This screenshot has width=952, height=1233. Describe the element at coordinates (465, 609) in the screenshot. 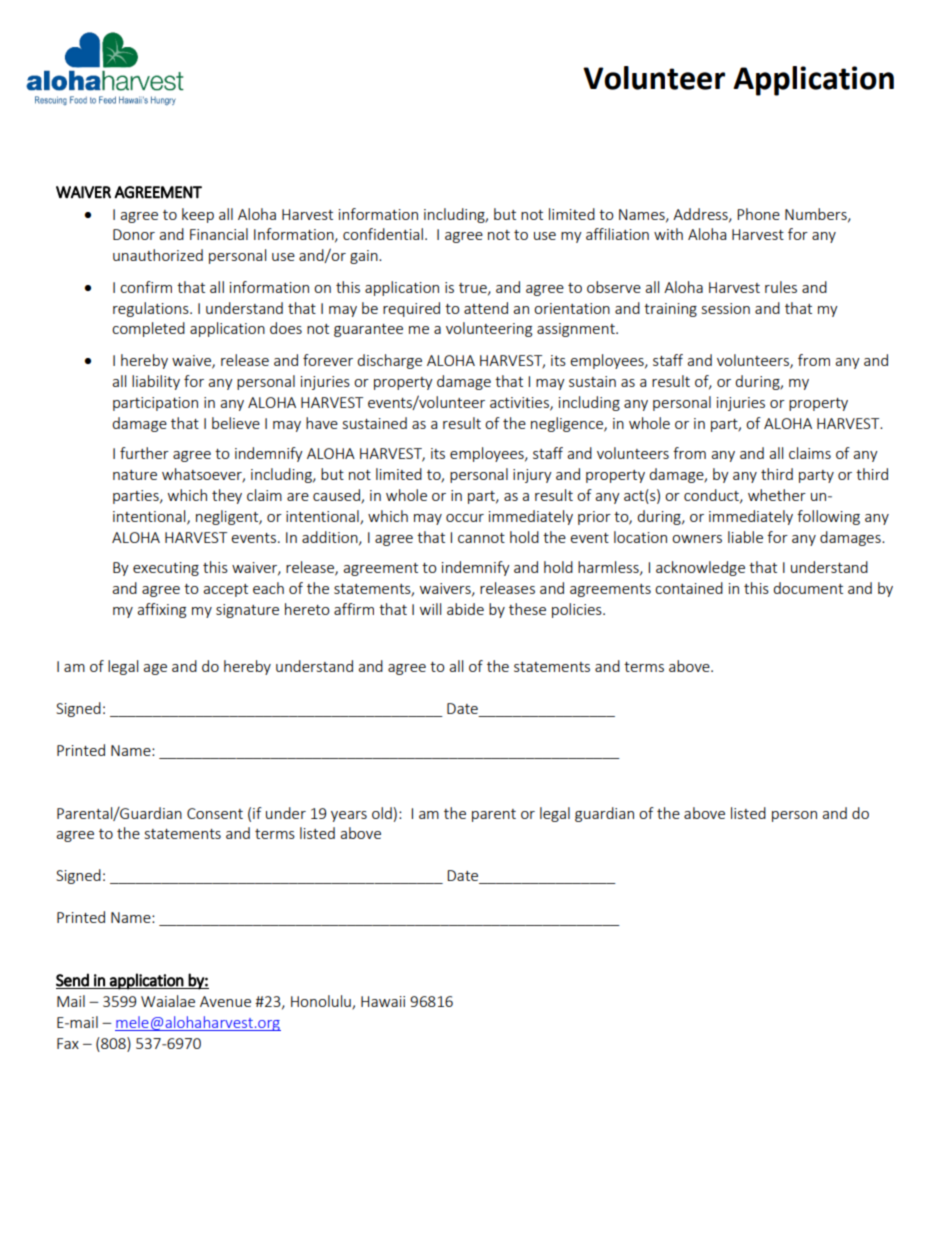

I see `abide` at that location.
